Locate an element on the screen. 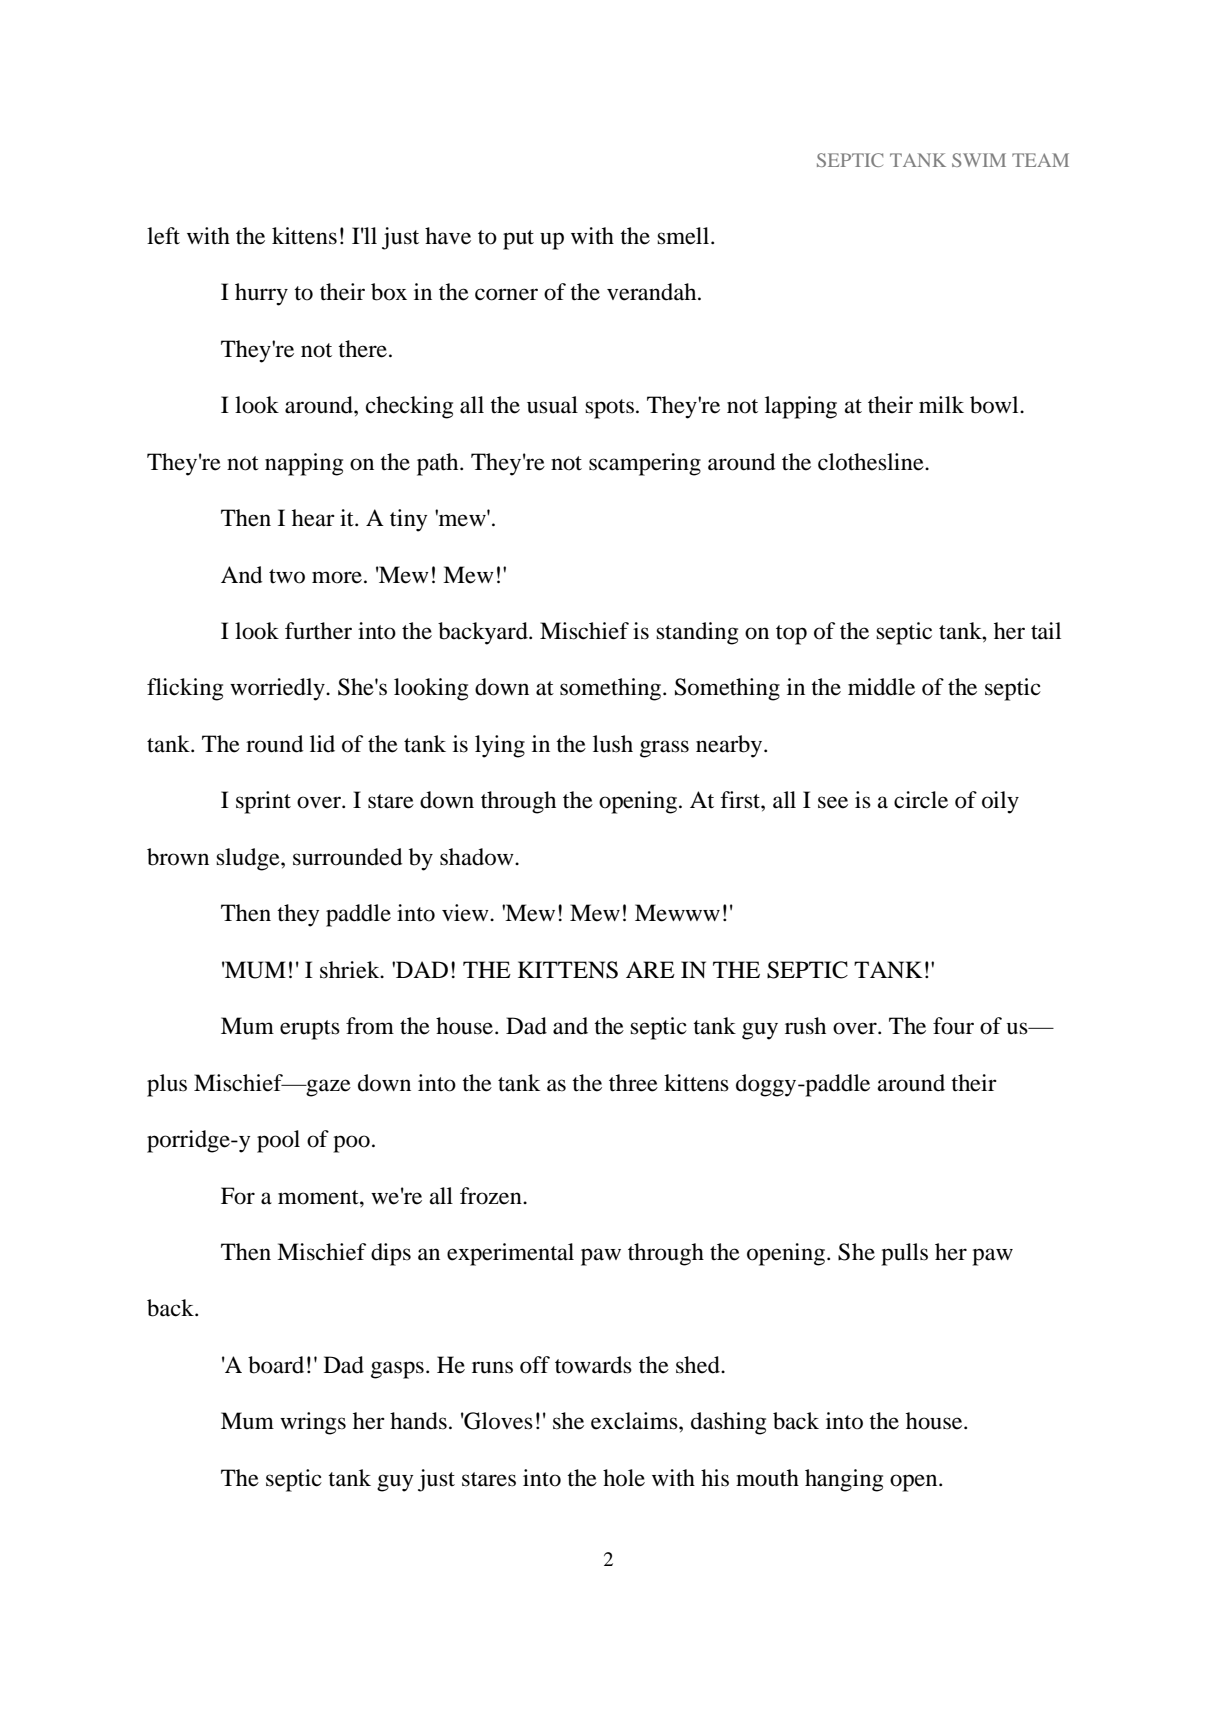 The width and height of the screenshot is (1217, 1721). left is located at coordinates (163, 236).
